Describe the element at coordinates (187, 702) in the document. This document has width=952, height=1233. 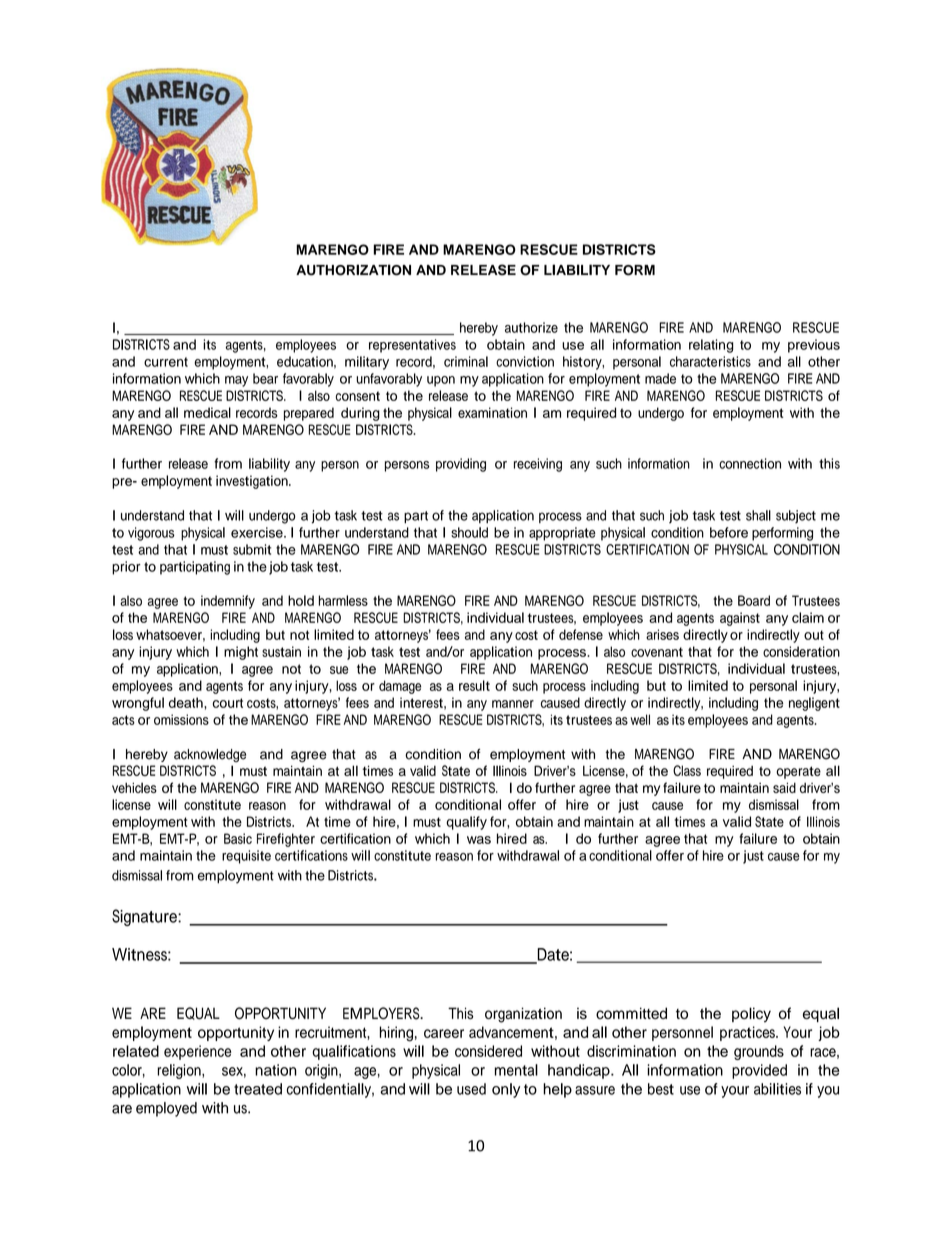
I see `death` at that location.
